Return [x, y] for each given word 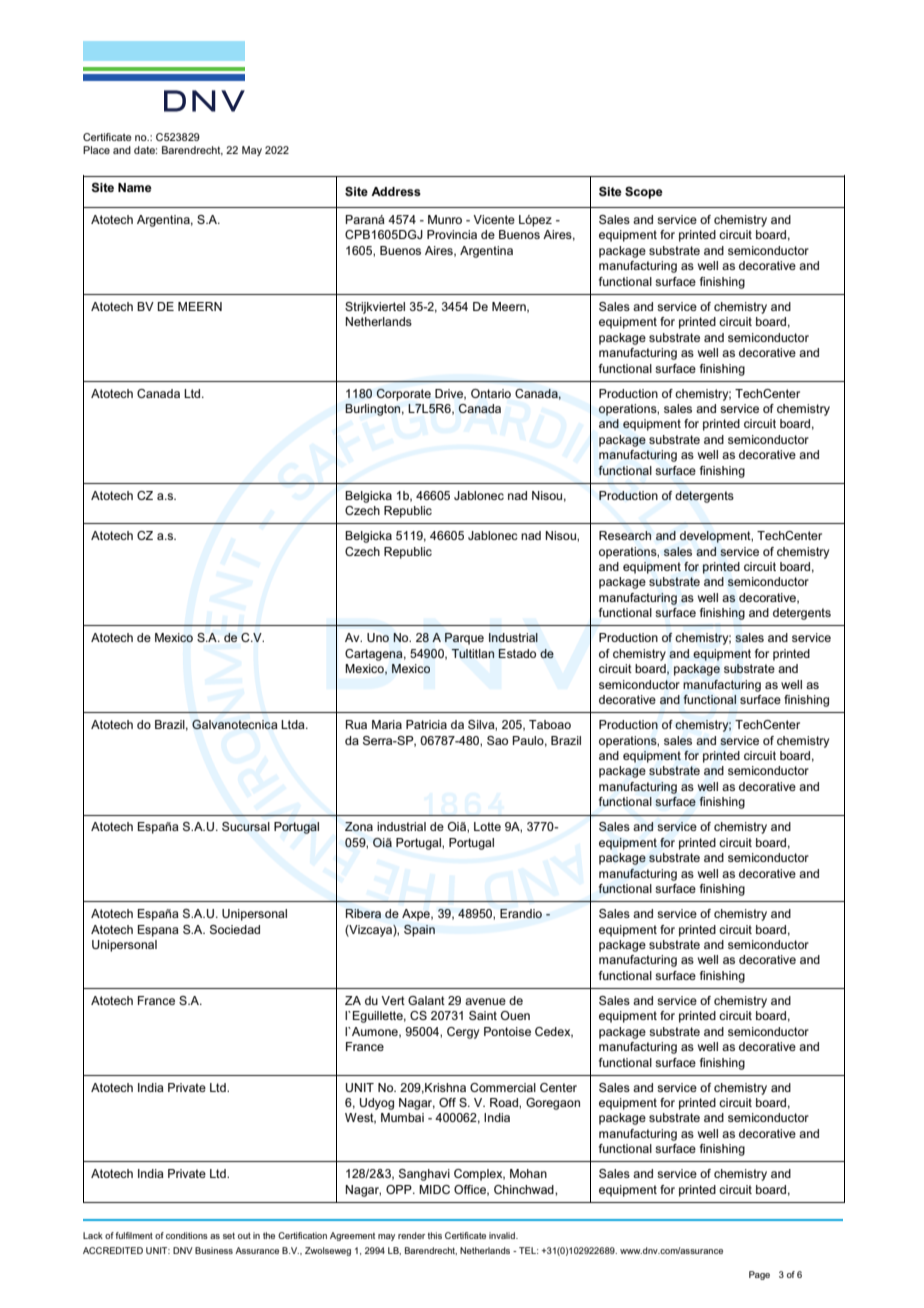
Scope [644, 193]
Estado [517, 653]
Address [396, 191]
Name [135, 187]
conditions [187, 1235]
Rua [356, 724]
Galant [426, 1000]
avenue [485, 1001]
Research [625, 535]
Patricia [426, 724]
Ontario [491, 393]
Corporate [404, 395]
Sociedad [235, 929]
